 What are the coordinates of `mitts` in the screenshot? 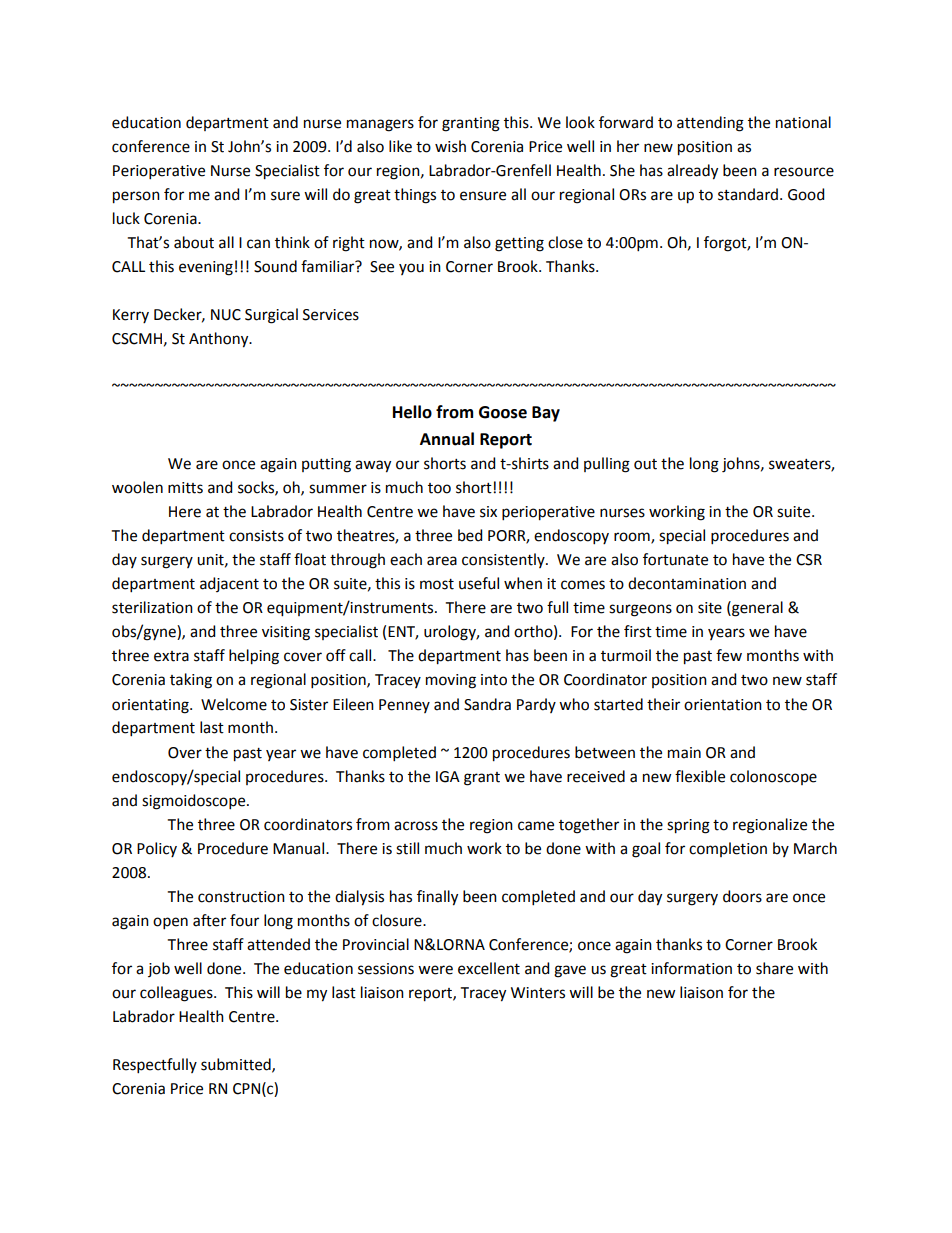 It's located at (185, 488).
